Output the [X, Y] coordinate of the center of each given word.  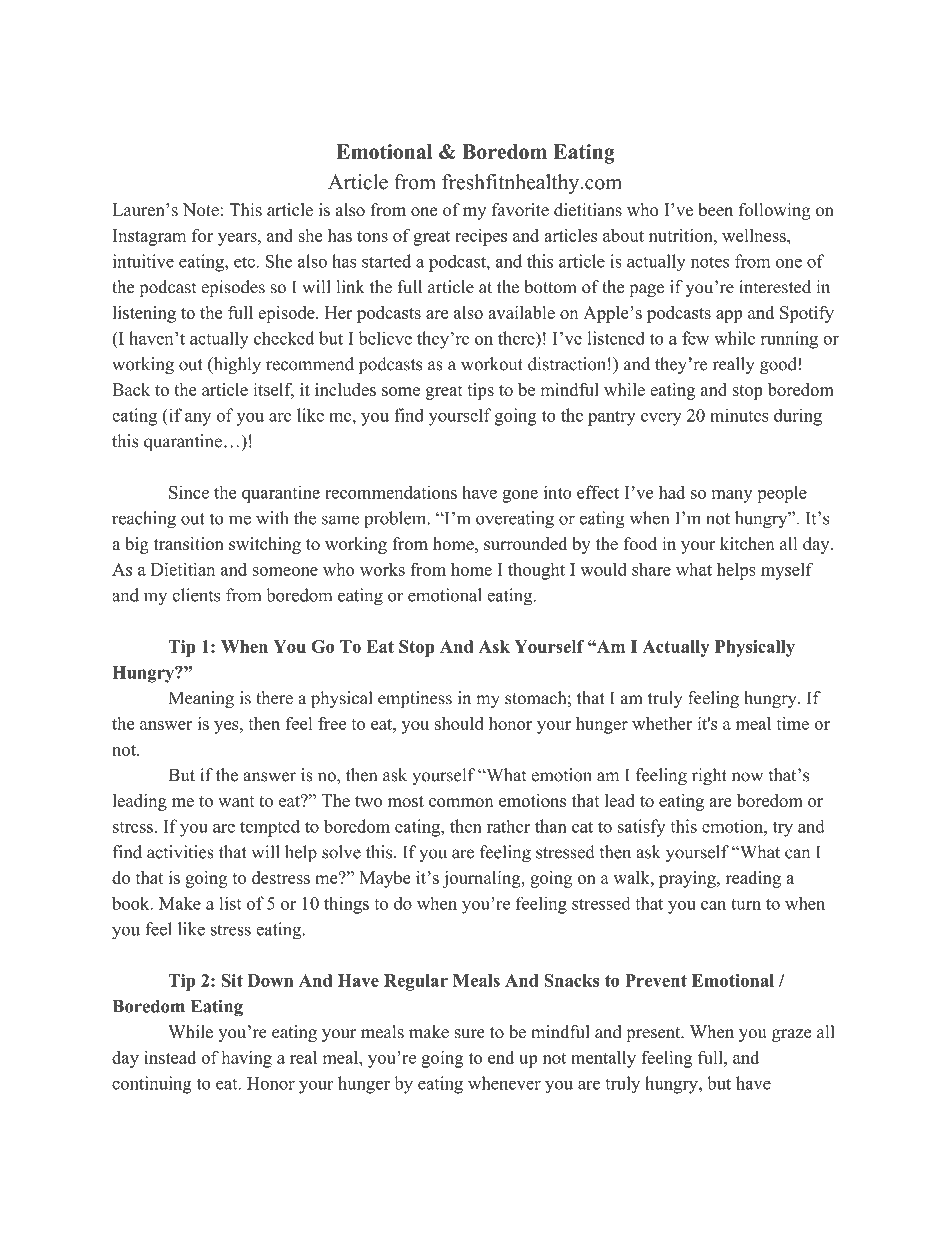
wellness [755, 235]
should [459, 723]
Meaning [201, 699]
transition [189, 543]
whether [662, 723]
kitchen [747, 543]
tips [480, 391]
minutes [739, 415]
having [246, 1059]
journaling [482, 879]
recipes [481, 237]
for [202, 235]
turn [746, 904]
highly [236, 365]
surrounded [525, 543]
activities [180, 852]
